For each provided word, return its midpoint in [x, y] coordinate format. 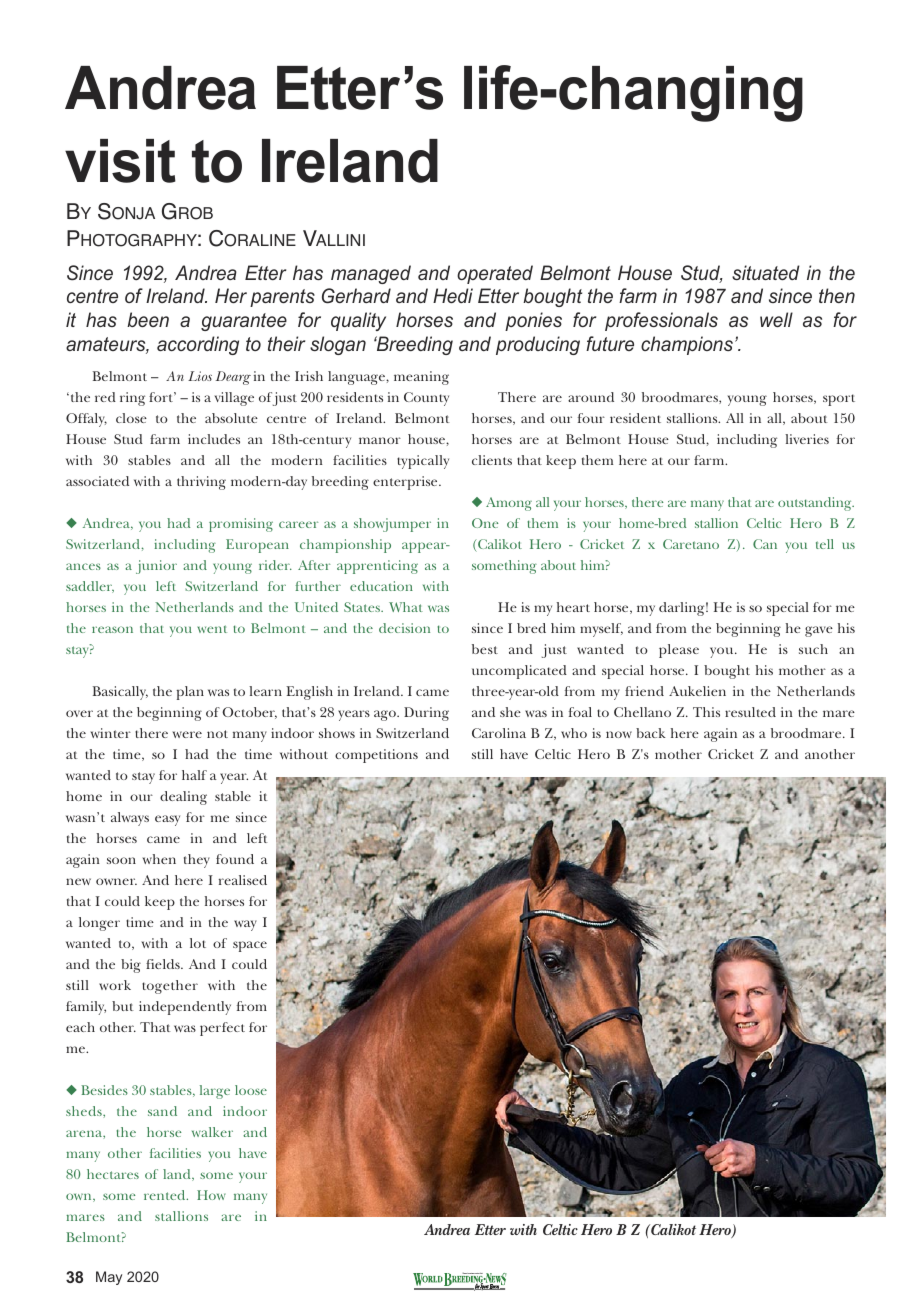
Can [765, 544]
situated [766, 272]
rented [166, 1195]
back [651, 733]
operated [495, 274]
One [485, 523]
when [159, 859]
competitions [376, 756]
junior [156, 567]
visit [120, 161]
